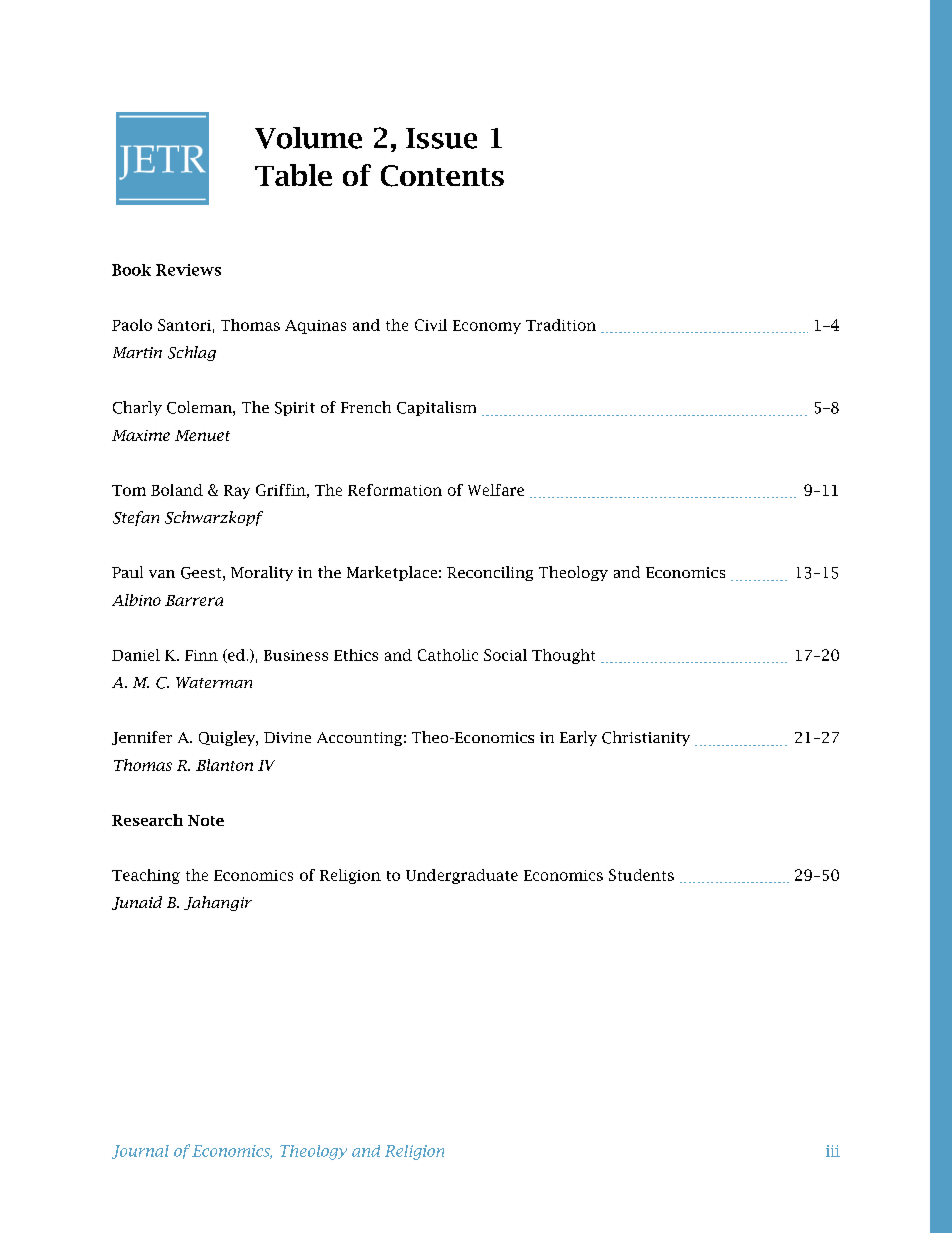 Image resolution: width=952 pixels, height=1233 pixels. Describe the element at coordinates (293, 175) in the screenshot. I see `Table` at that location.
